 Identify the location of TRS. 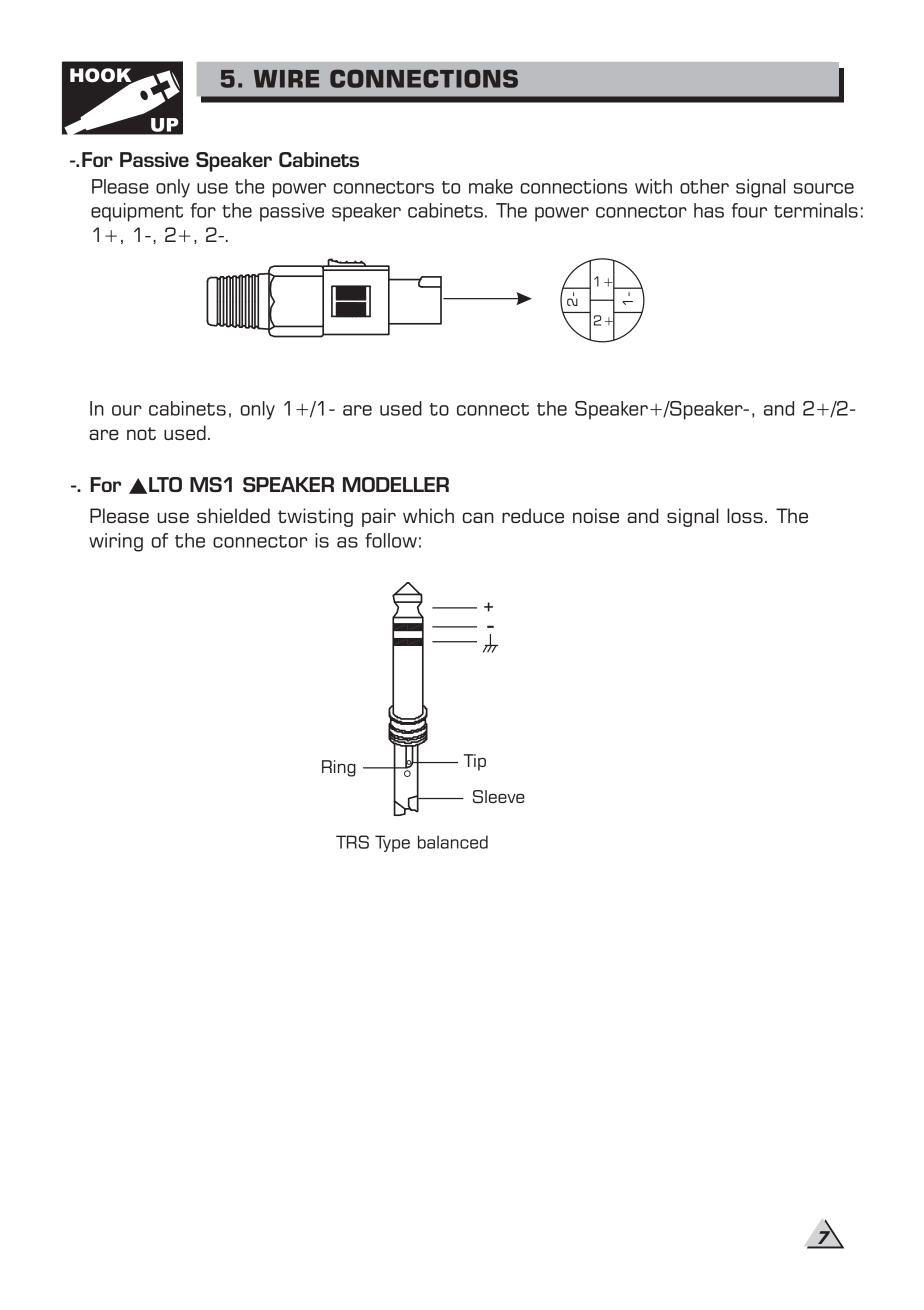
(352, 842).
